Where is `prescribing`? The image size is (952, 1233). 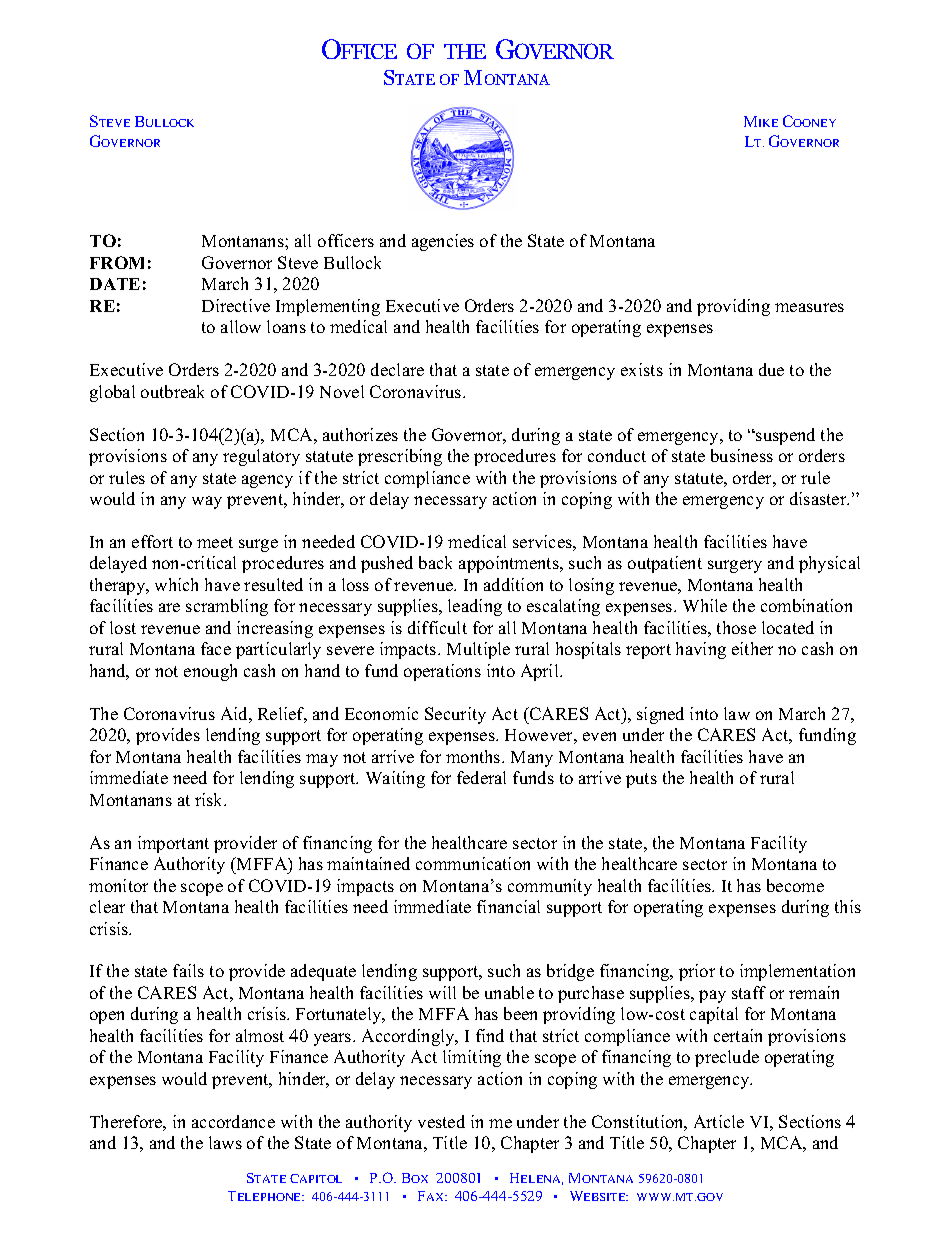 prescribing is located at coordinates (400, 457).
